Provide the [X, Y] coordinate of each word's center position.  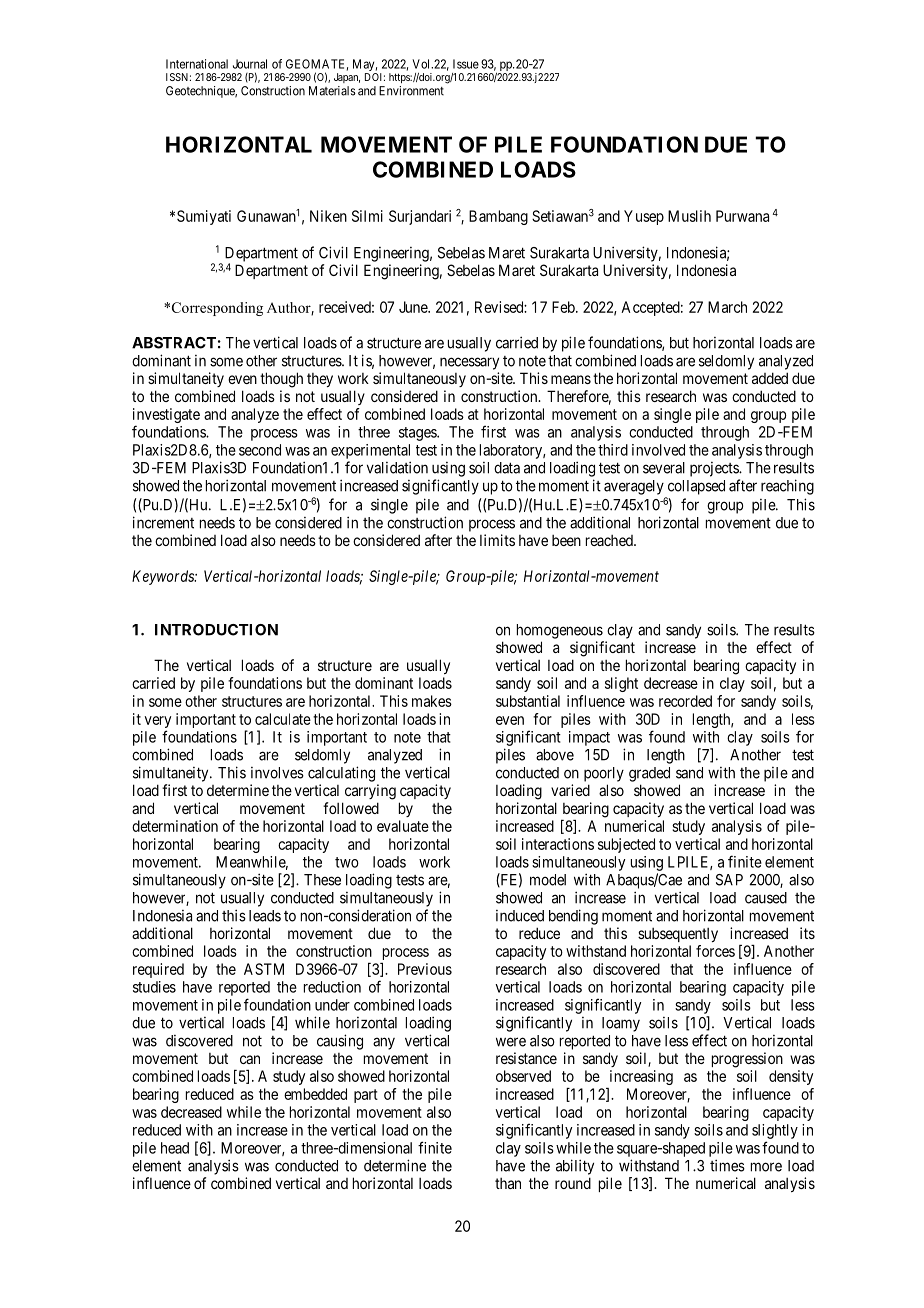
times [727, 1165]
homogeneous [560, 631]
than [508, 1183]
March [727, 307]
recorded [685, 701]
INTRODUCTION [216, 630]
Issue [466, 64]
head [175, 1148]
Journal [250, 64]
